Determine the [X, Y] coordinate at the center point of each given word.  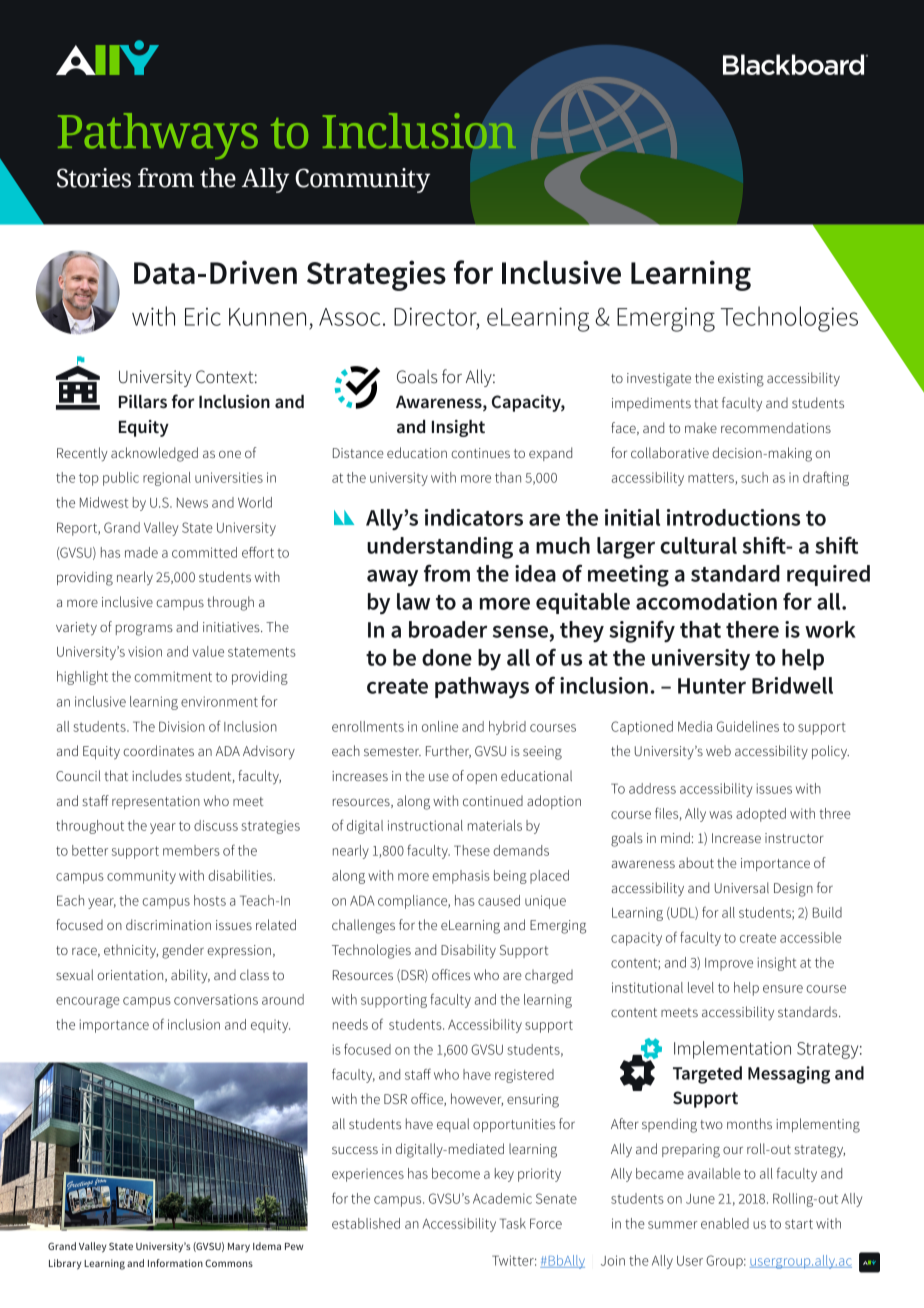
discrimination [168, 924]
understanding [440, 548]
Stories [94, 178]
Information [175, 1263]
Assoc [349, 317]
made [141, 552]
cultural [698, 545]
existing [741, 380]
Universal [742, 887]
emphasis [461, 877]
